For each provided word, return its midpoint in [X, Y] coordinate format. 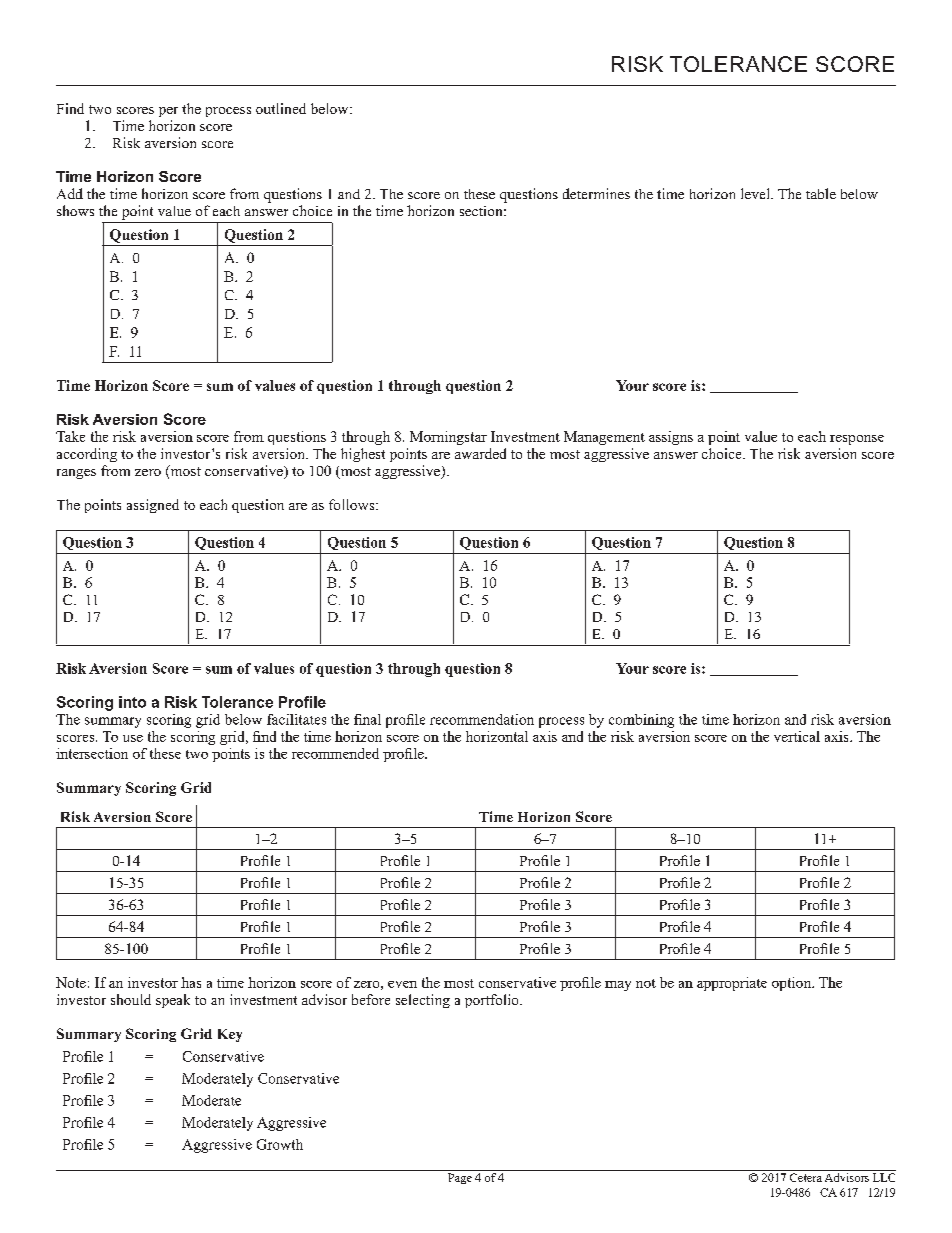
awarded [480, 453]
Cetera [806, 1177]
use [133, 738]
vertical [797, 736]
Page [460, 1178]
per [168, 112]
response [857, 440]
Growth [280, 1144]
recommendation [482, 719]
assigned [153, 506]
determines [596, 193]
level [756, 193]
